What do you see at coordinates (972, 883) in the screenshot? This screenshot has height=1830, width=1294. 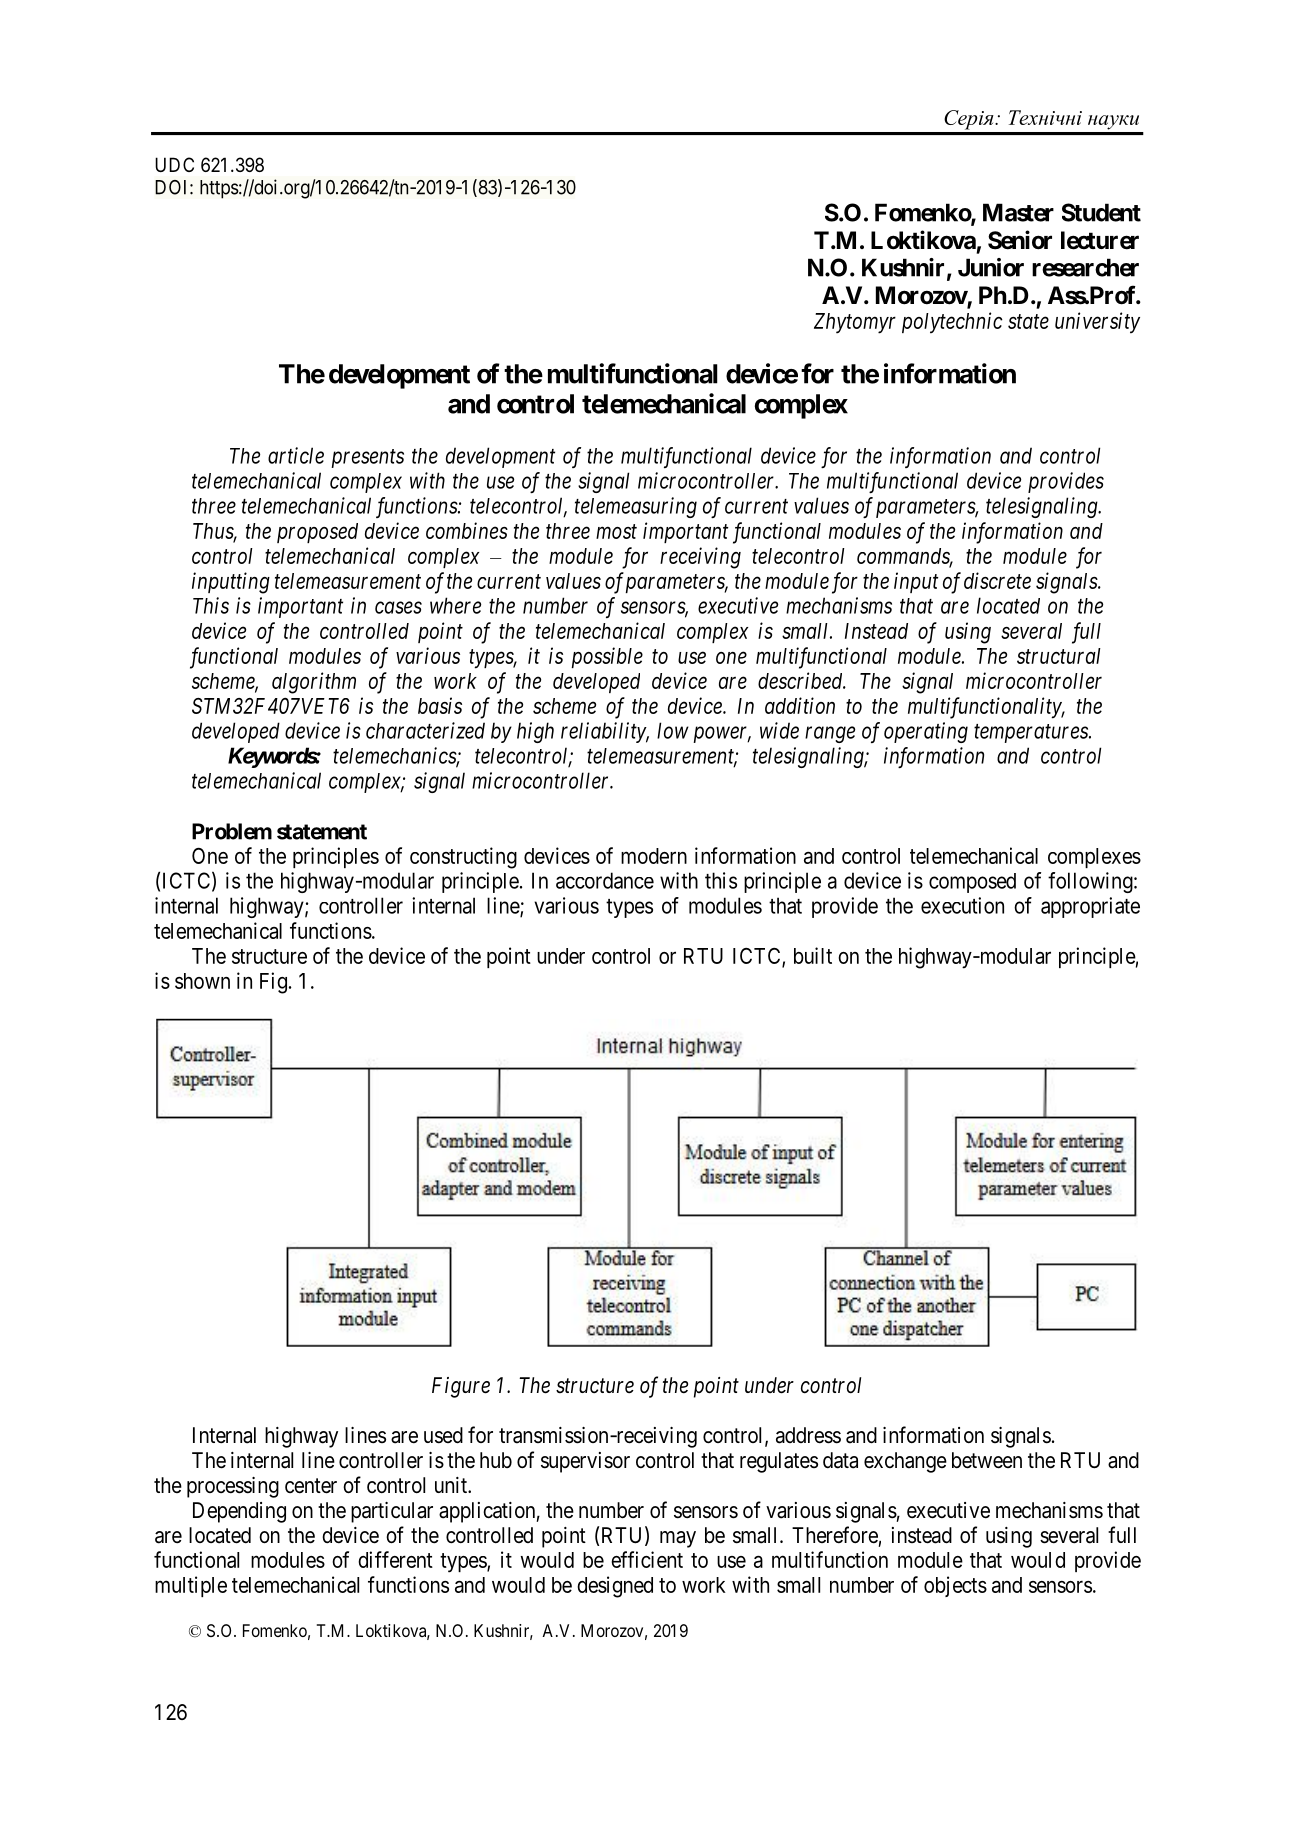 I see `composed` at bounding box center [972, 883].
